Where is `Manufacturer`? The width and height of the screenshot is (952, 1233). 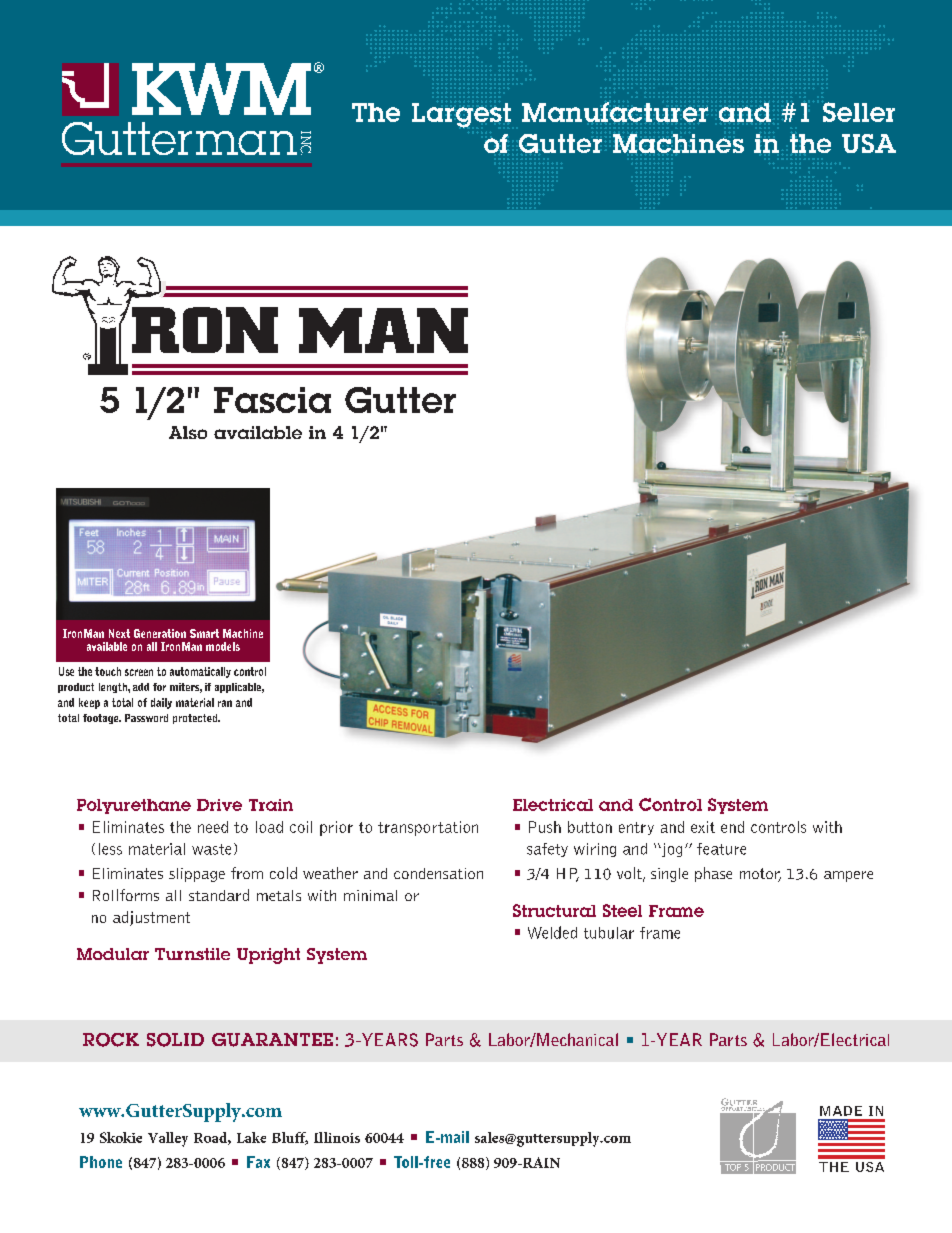 Manufacturer is located at coordinates (615, 112).
